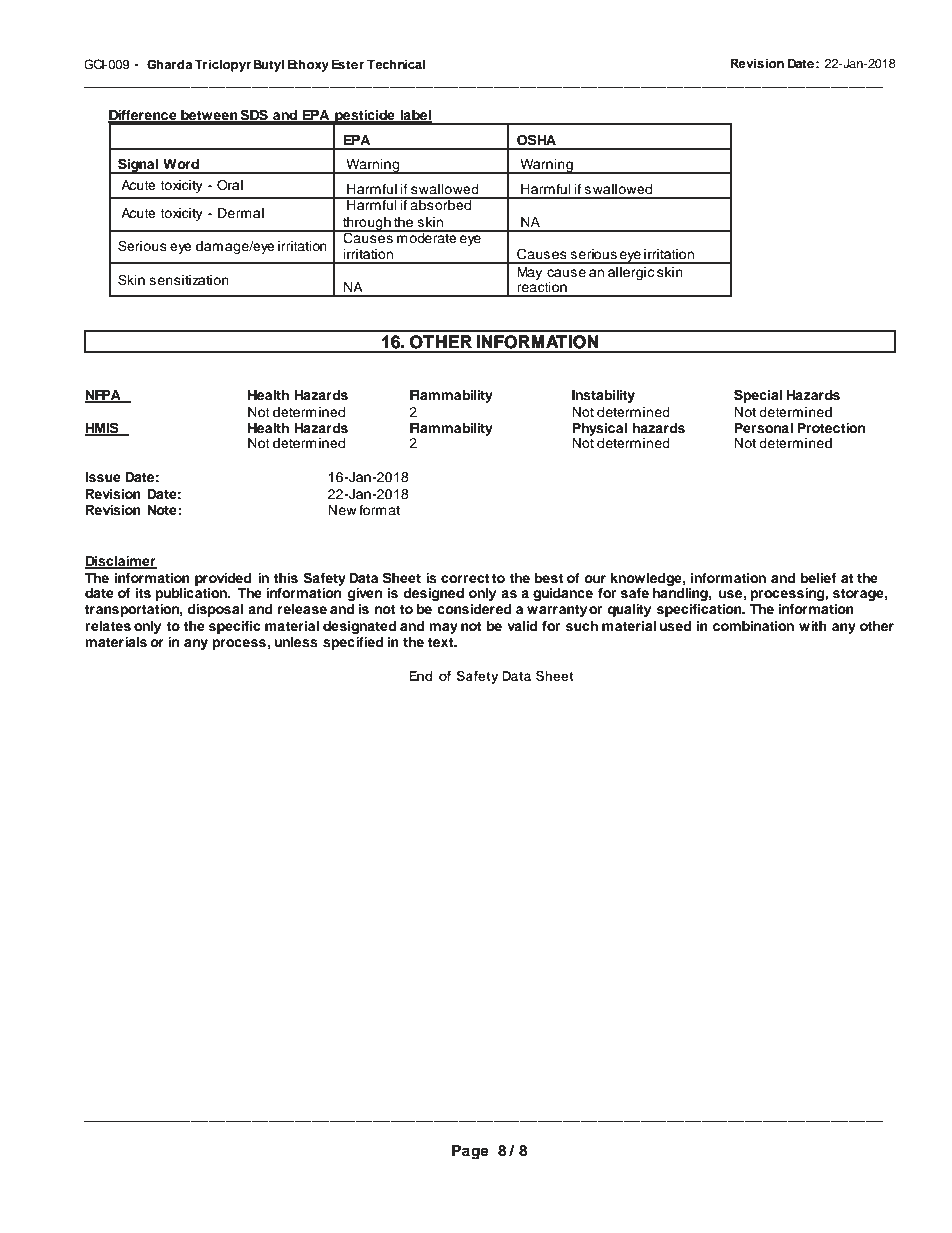  I want to click on correct, so click(465, 578).
